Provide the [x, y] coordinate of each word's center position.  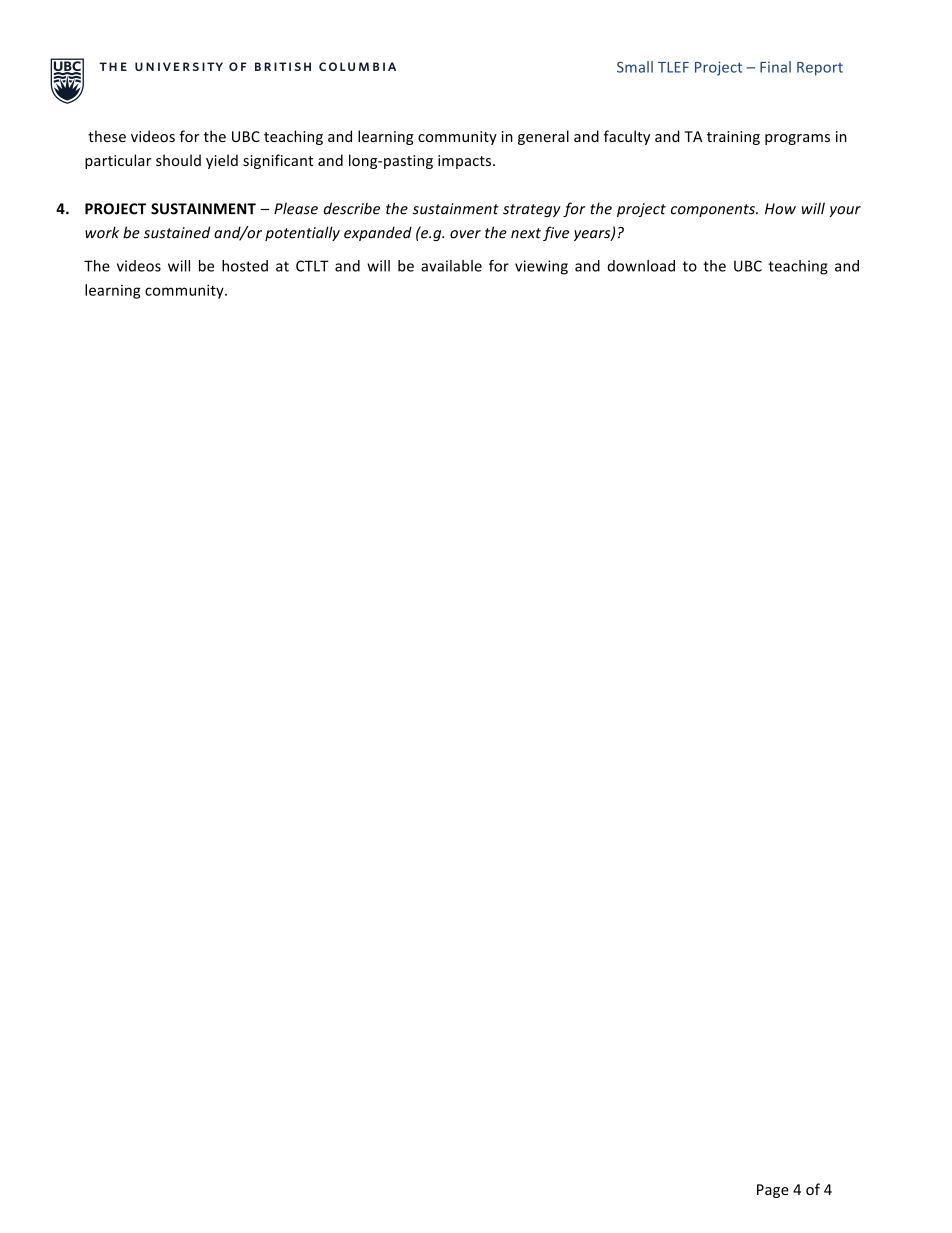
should [178, 160]
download [641, 266]
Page [773, 1191]
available [451, 266]
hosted [245, 266]
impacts [466, 162]
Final [775, 67]
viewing [541, 267]
